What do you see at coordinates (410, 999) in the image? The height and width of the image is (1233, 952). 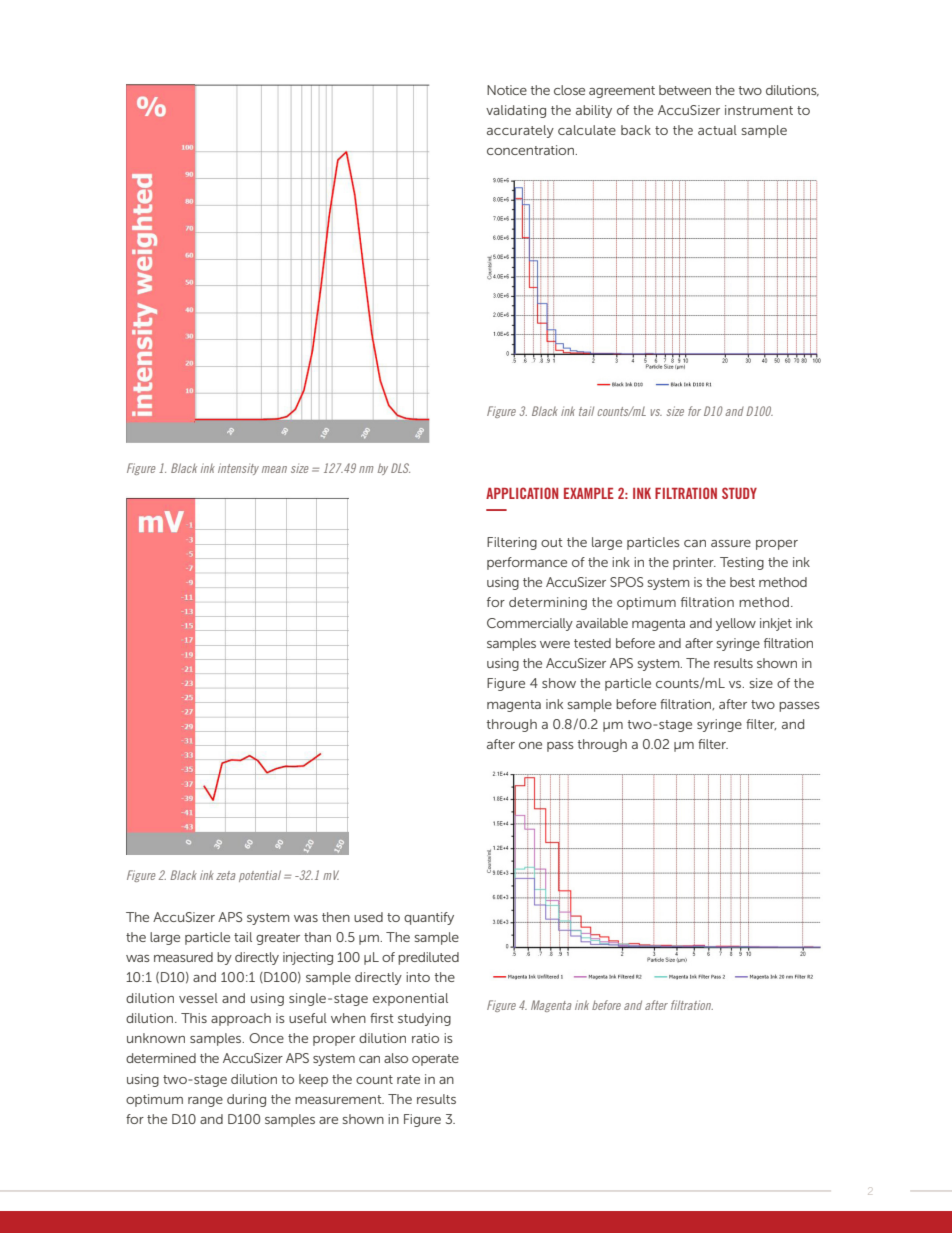 I see `exponential` at bounding box center [410, 999].
